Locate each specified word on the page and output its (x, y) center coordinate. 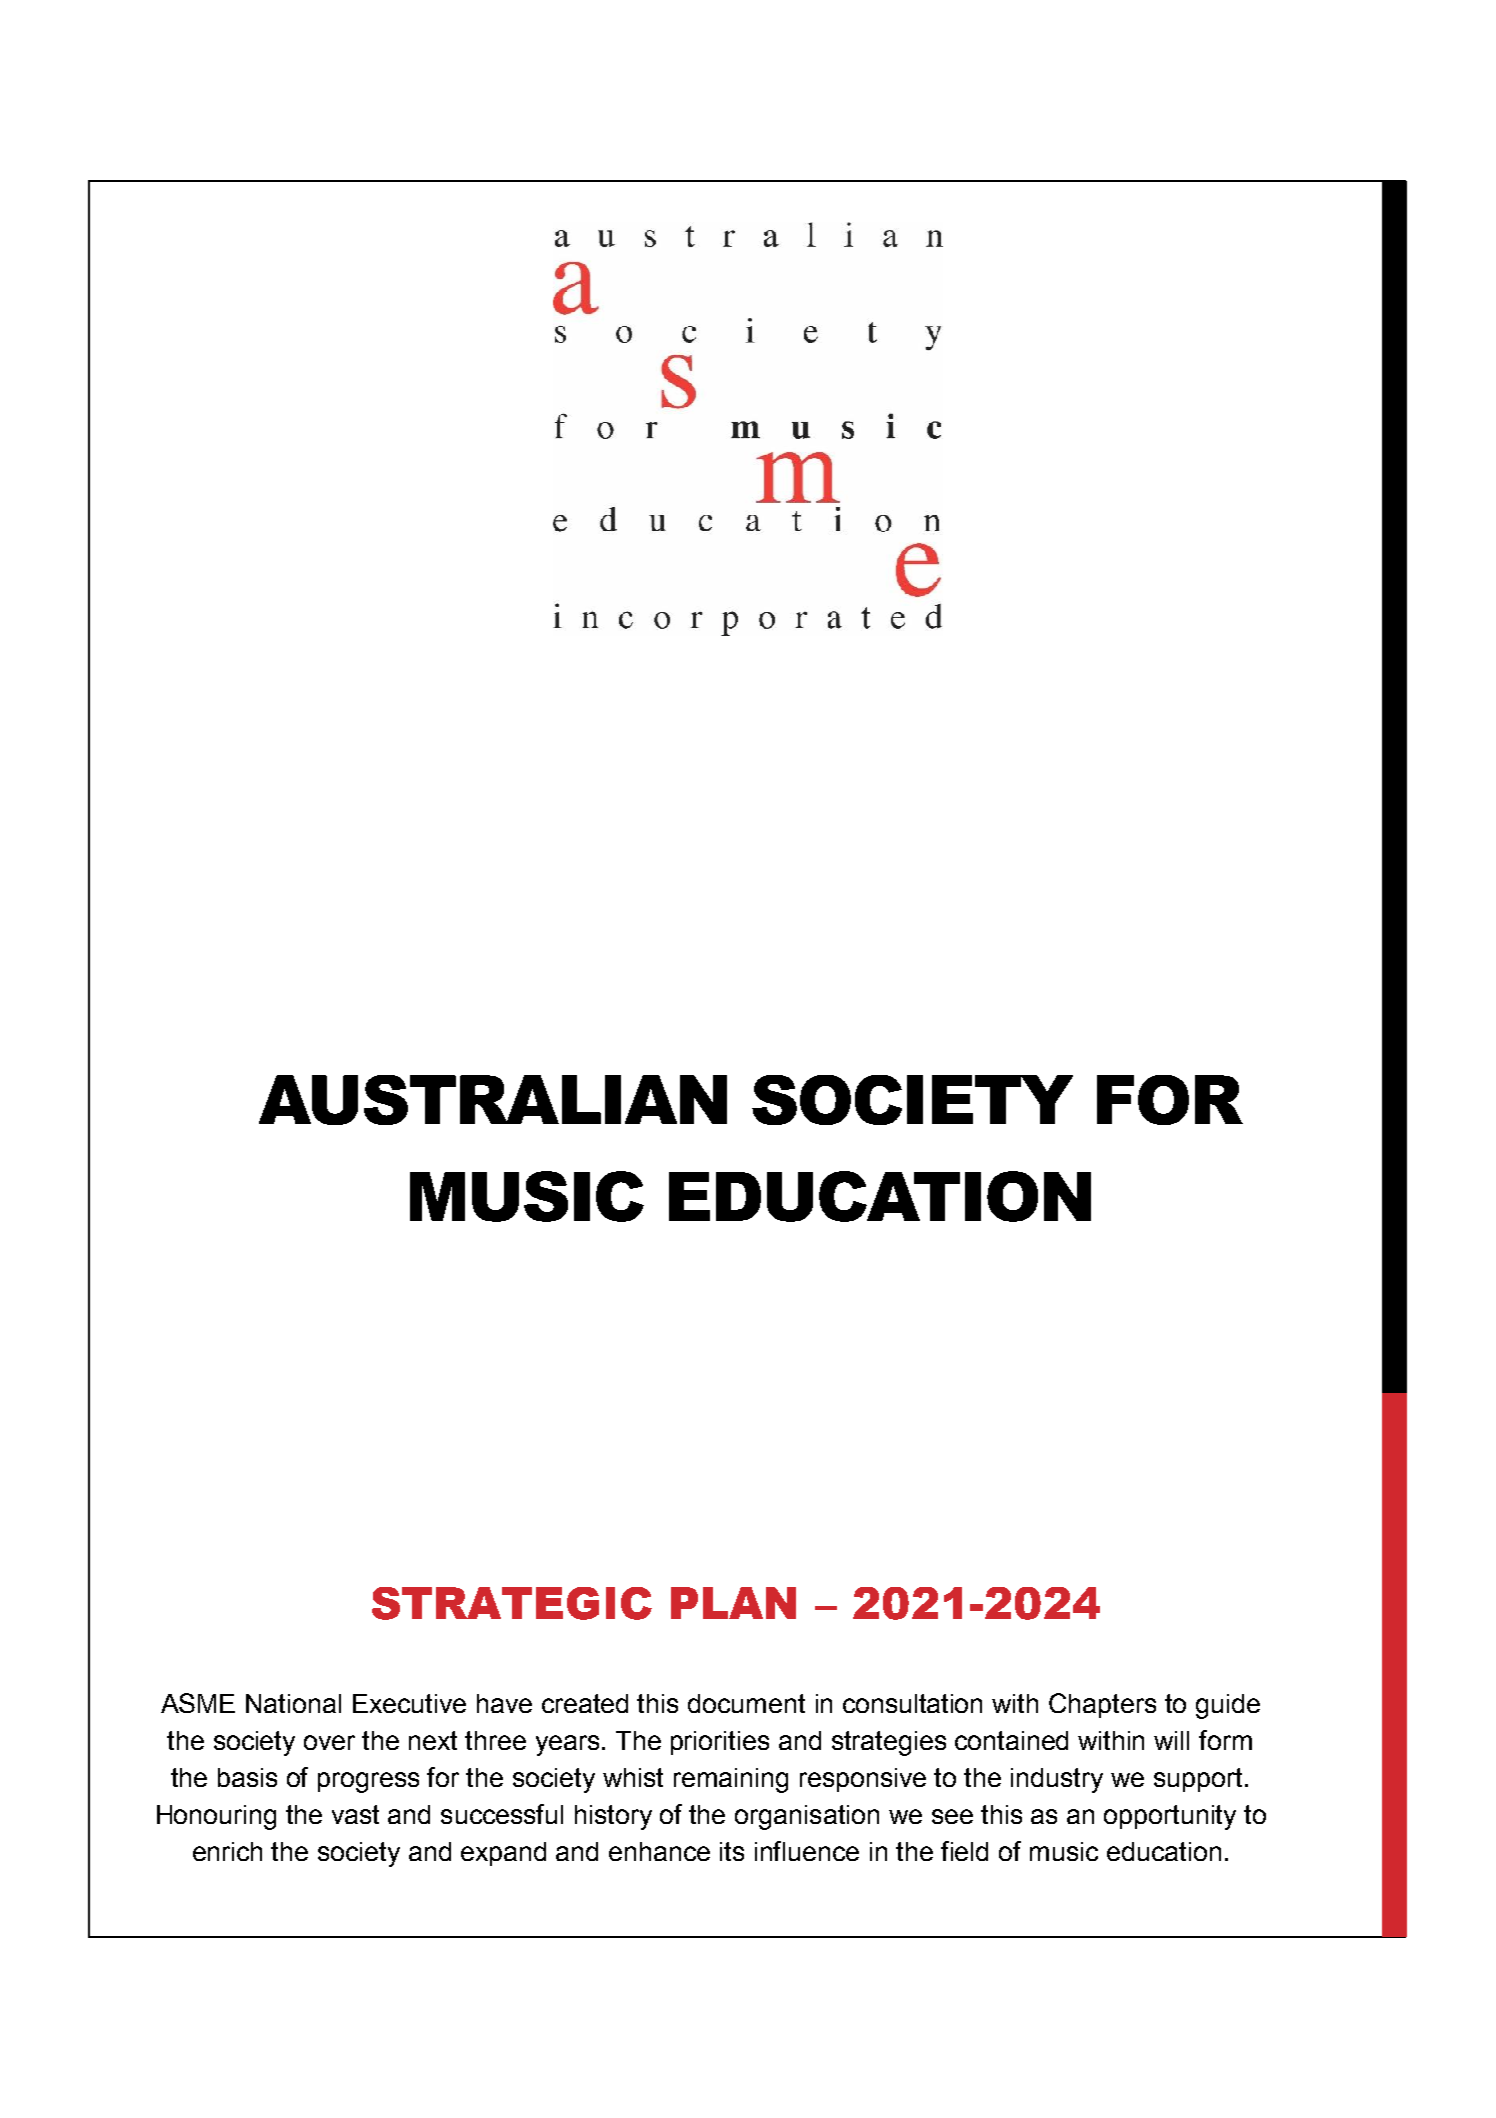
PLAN (733, 1603)
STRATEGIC (512, 1603)
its (732, 1851)
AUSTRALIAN (493, 1100)
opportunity (1170, 1817)
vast (355, 1814)
